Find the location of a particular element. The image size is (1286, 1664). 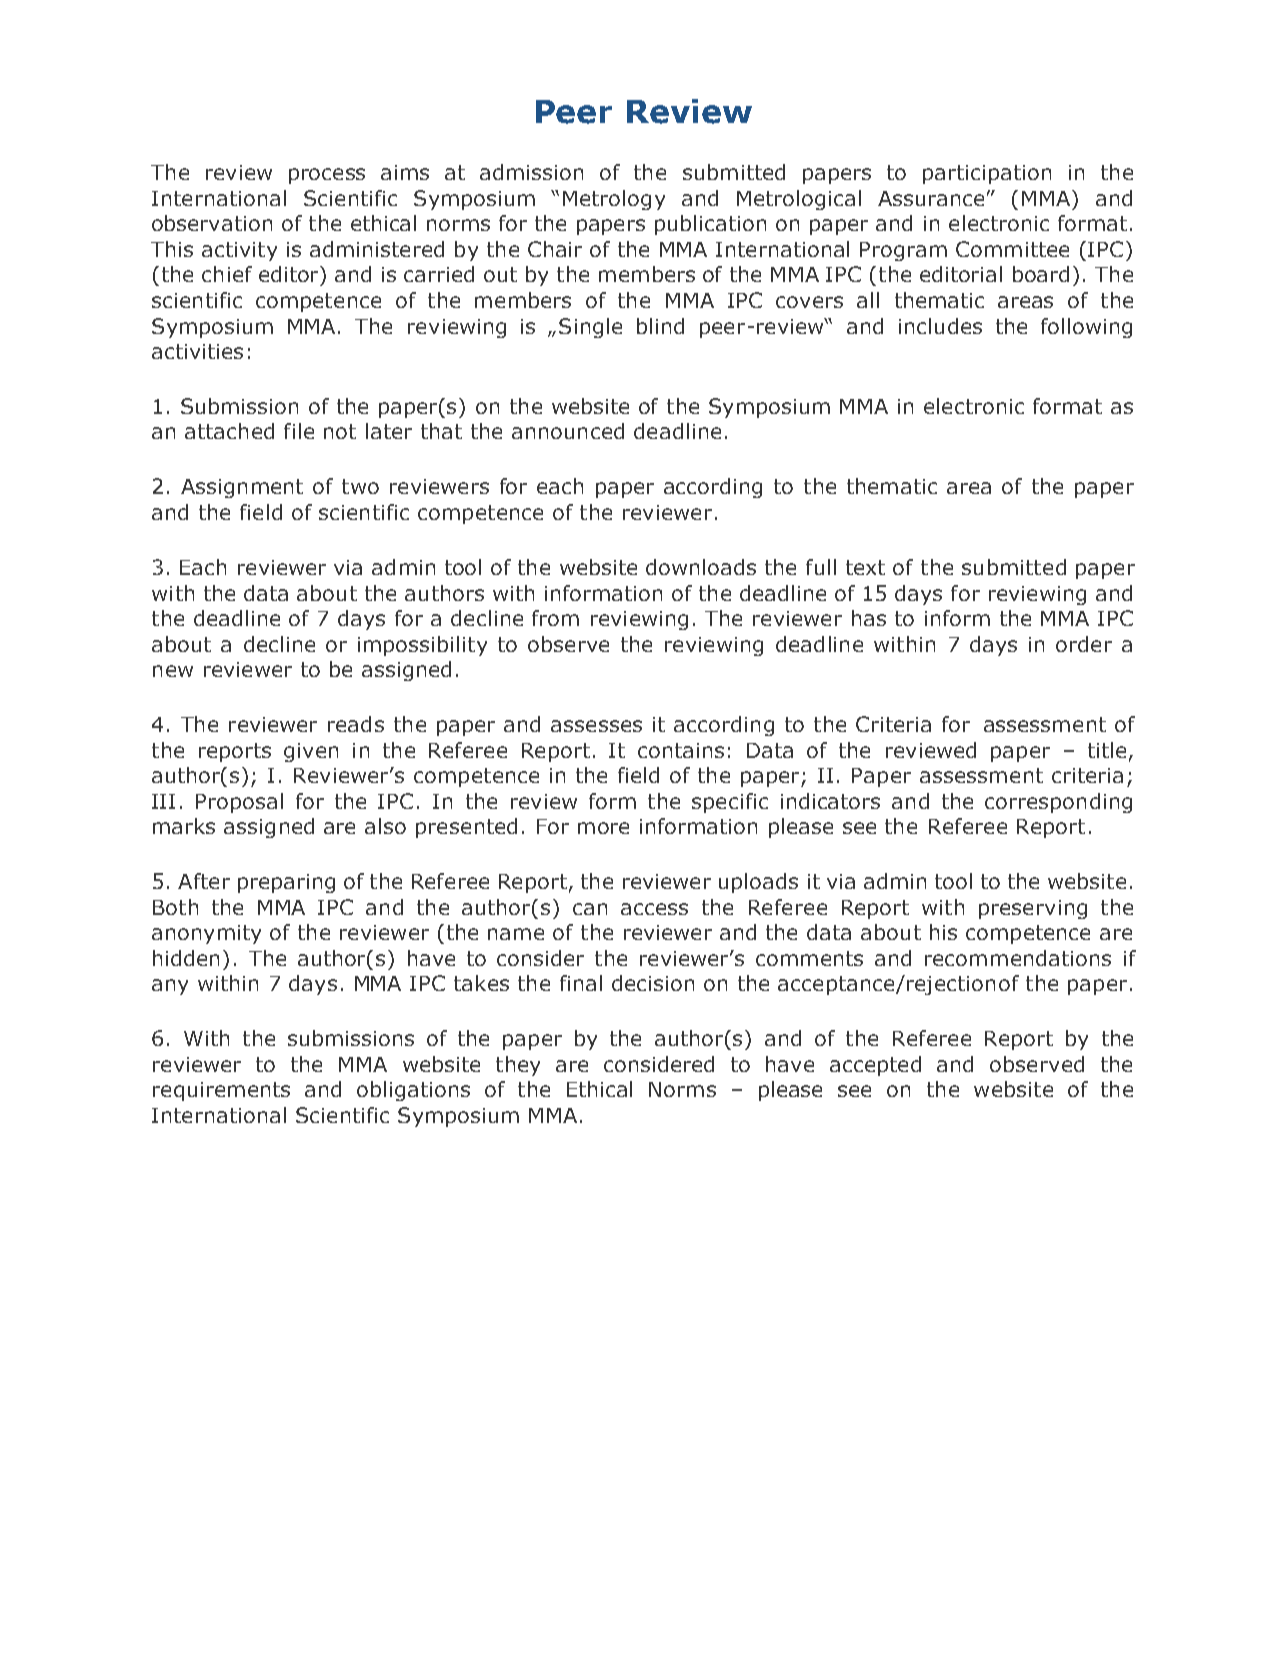

includes is located at coordinates (940, 326).
